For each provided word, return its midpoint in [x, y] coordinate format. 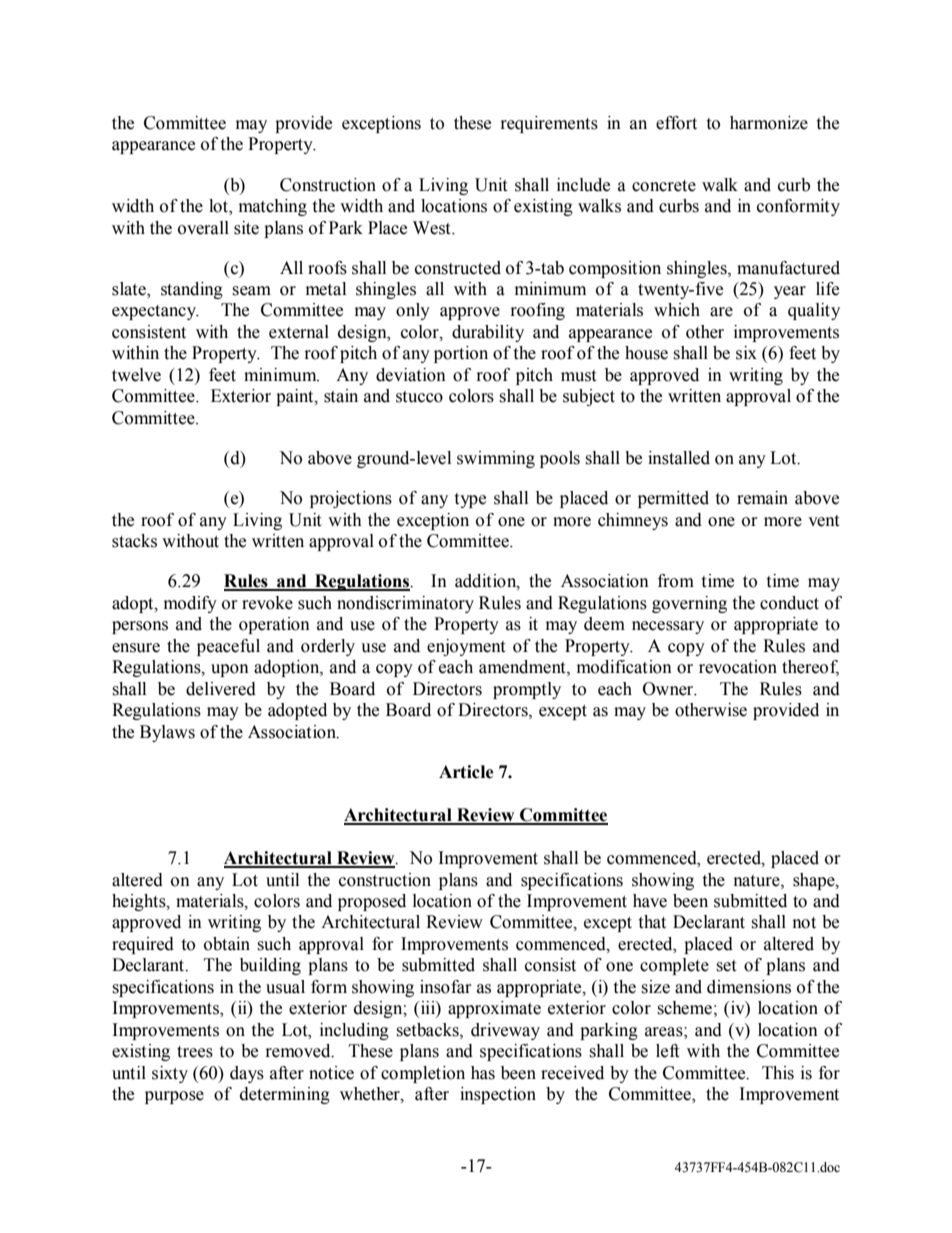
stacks [134, 541]
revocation [738, 667]
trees [195, 1052]
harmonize [769, 123]
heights [140, 902]
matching [273, 207]
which [677, 310]
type [470, 500]
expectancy [155, 312]
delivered [221, 689]
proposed [372, 902]
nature [758, 881]
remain [762, 498]
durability [488, 333]
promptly [527, 690]
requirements [549, 124]
